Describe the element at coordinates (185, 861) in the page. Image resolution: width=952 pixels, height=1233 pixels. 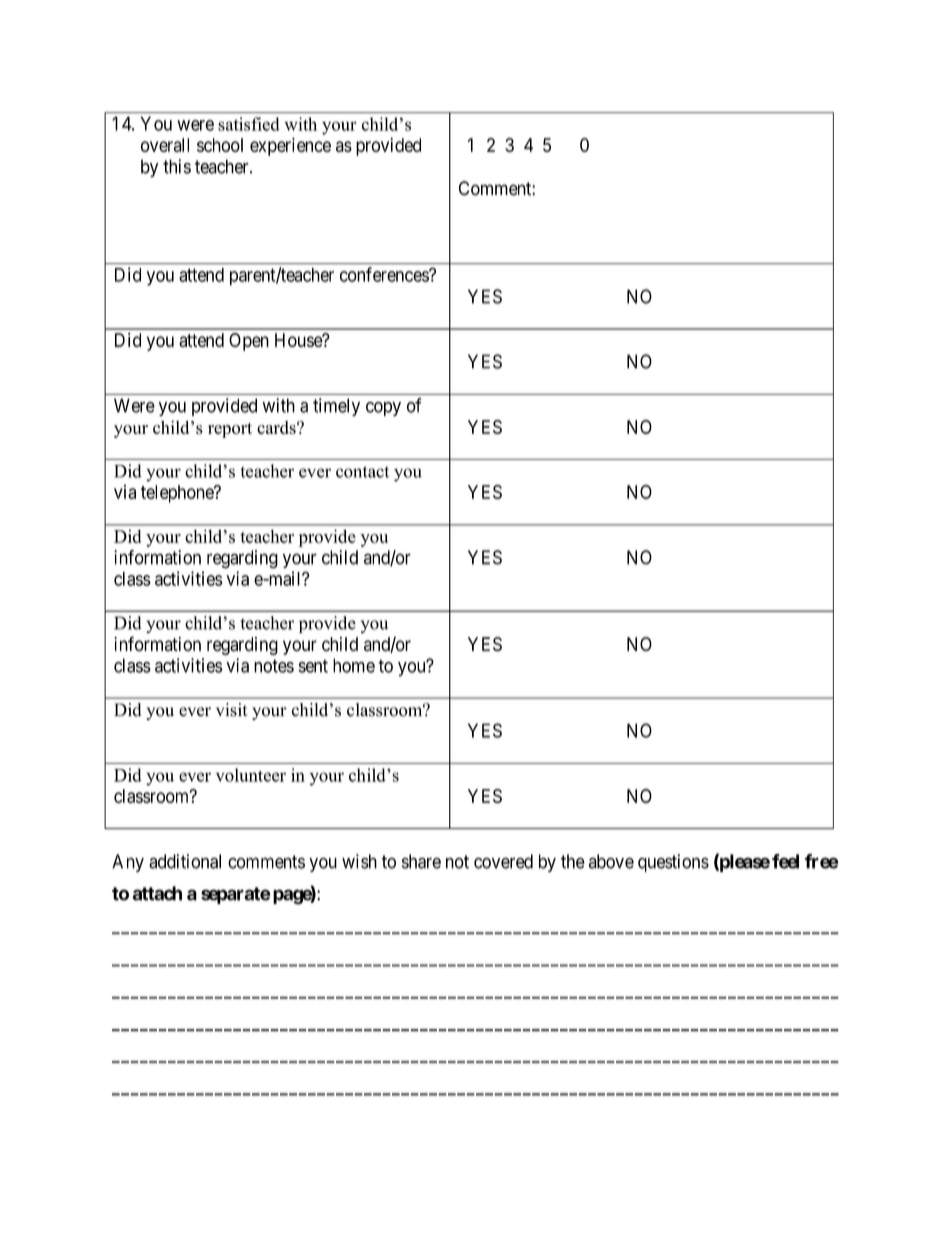
I see `additional` at that location.
